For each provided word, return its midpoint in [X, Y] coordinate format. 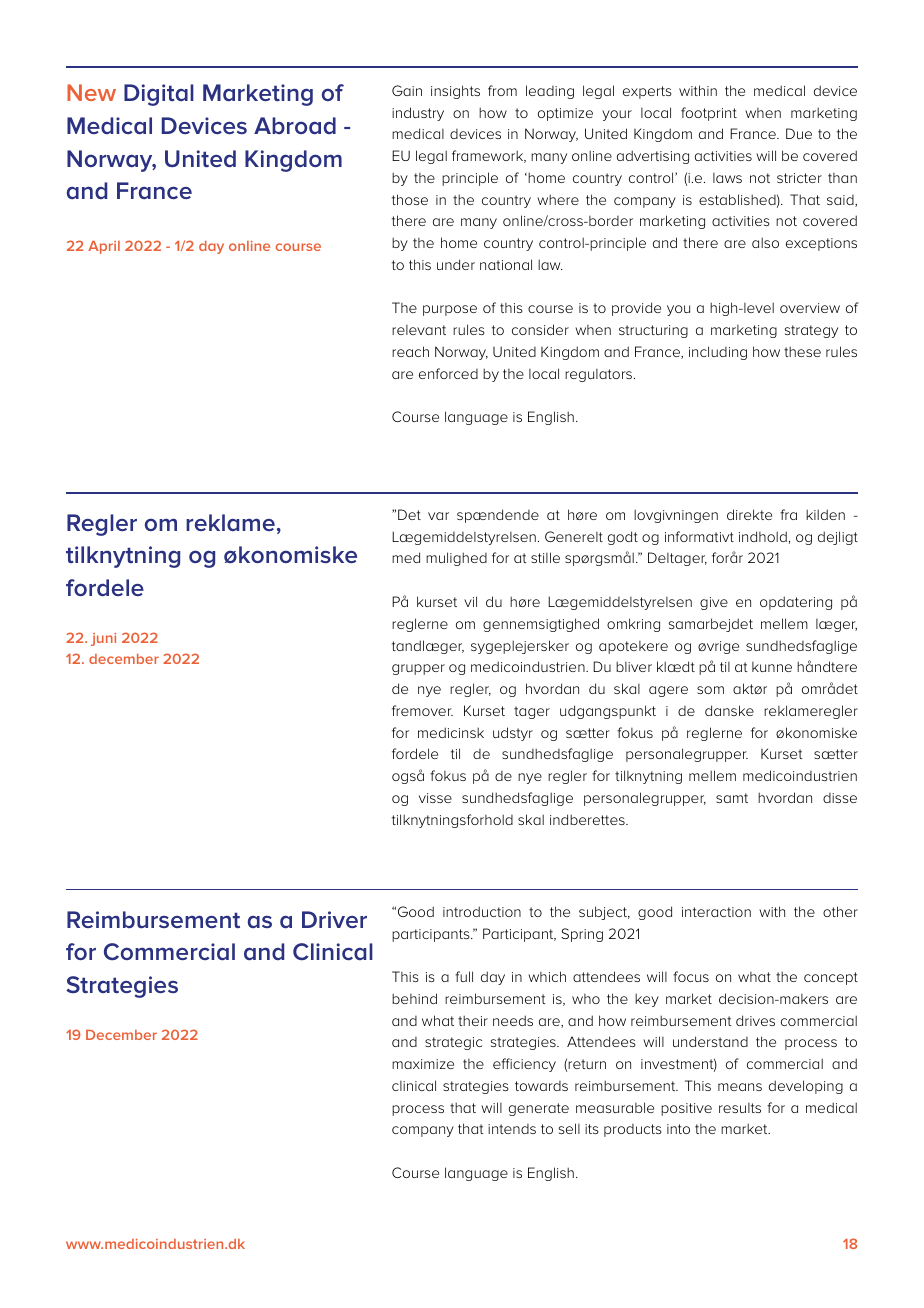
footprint [709, 114]
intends [512, 1129]
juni [103, 639]
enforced [448, 373]
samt [732, 798]
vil [470, 601]
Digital [159, 95]
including [718, 353]
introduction [482, 911]
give [714, 603]
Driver [334, 919]
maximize [423, 1064]
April [104, 247]
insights [455, 92]
